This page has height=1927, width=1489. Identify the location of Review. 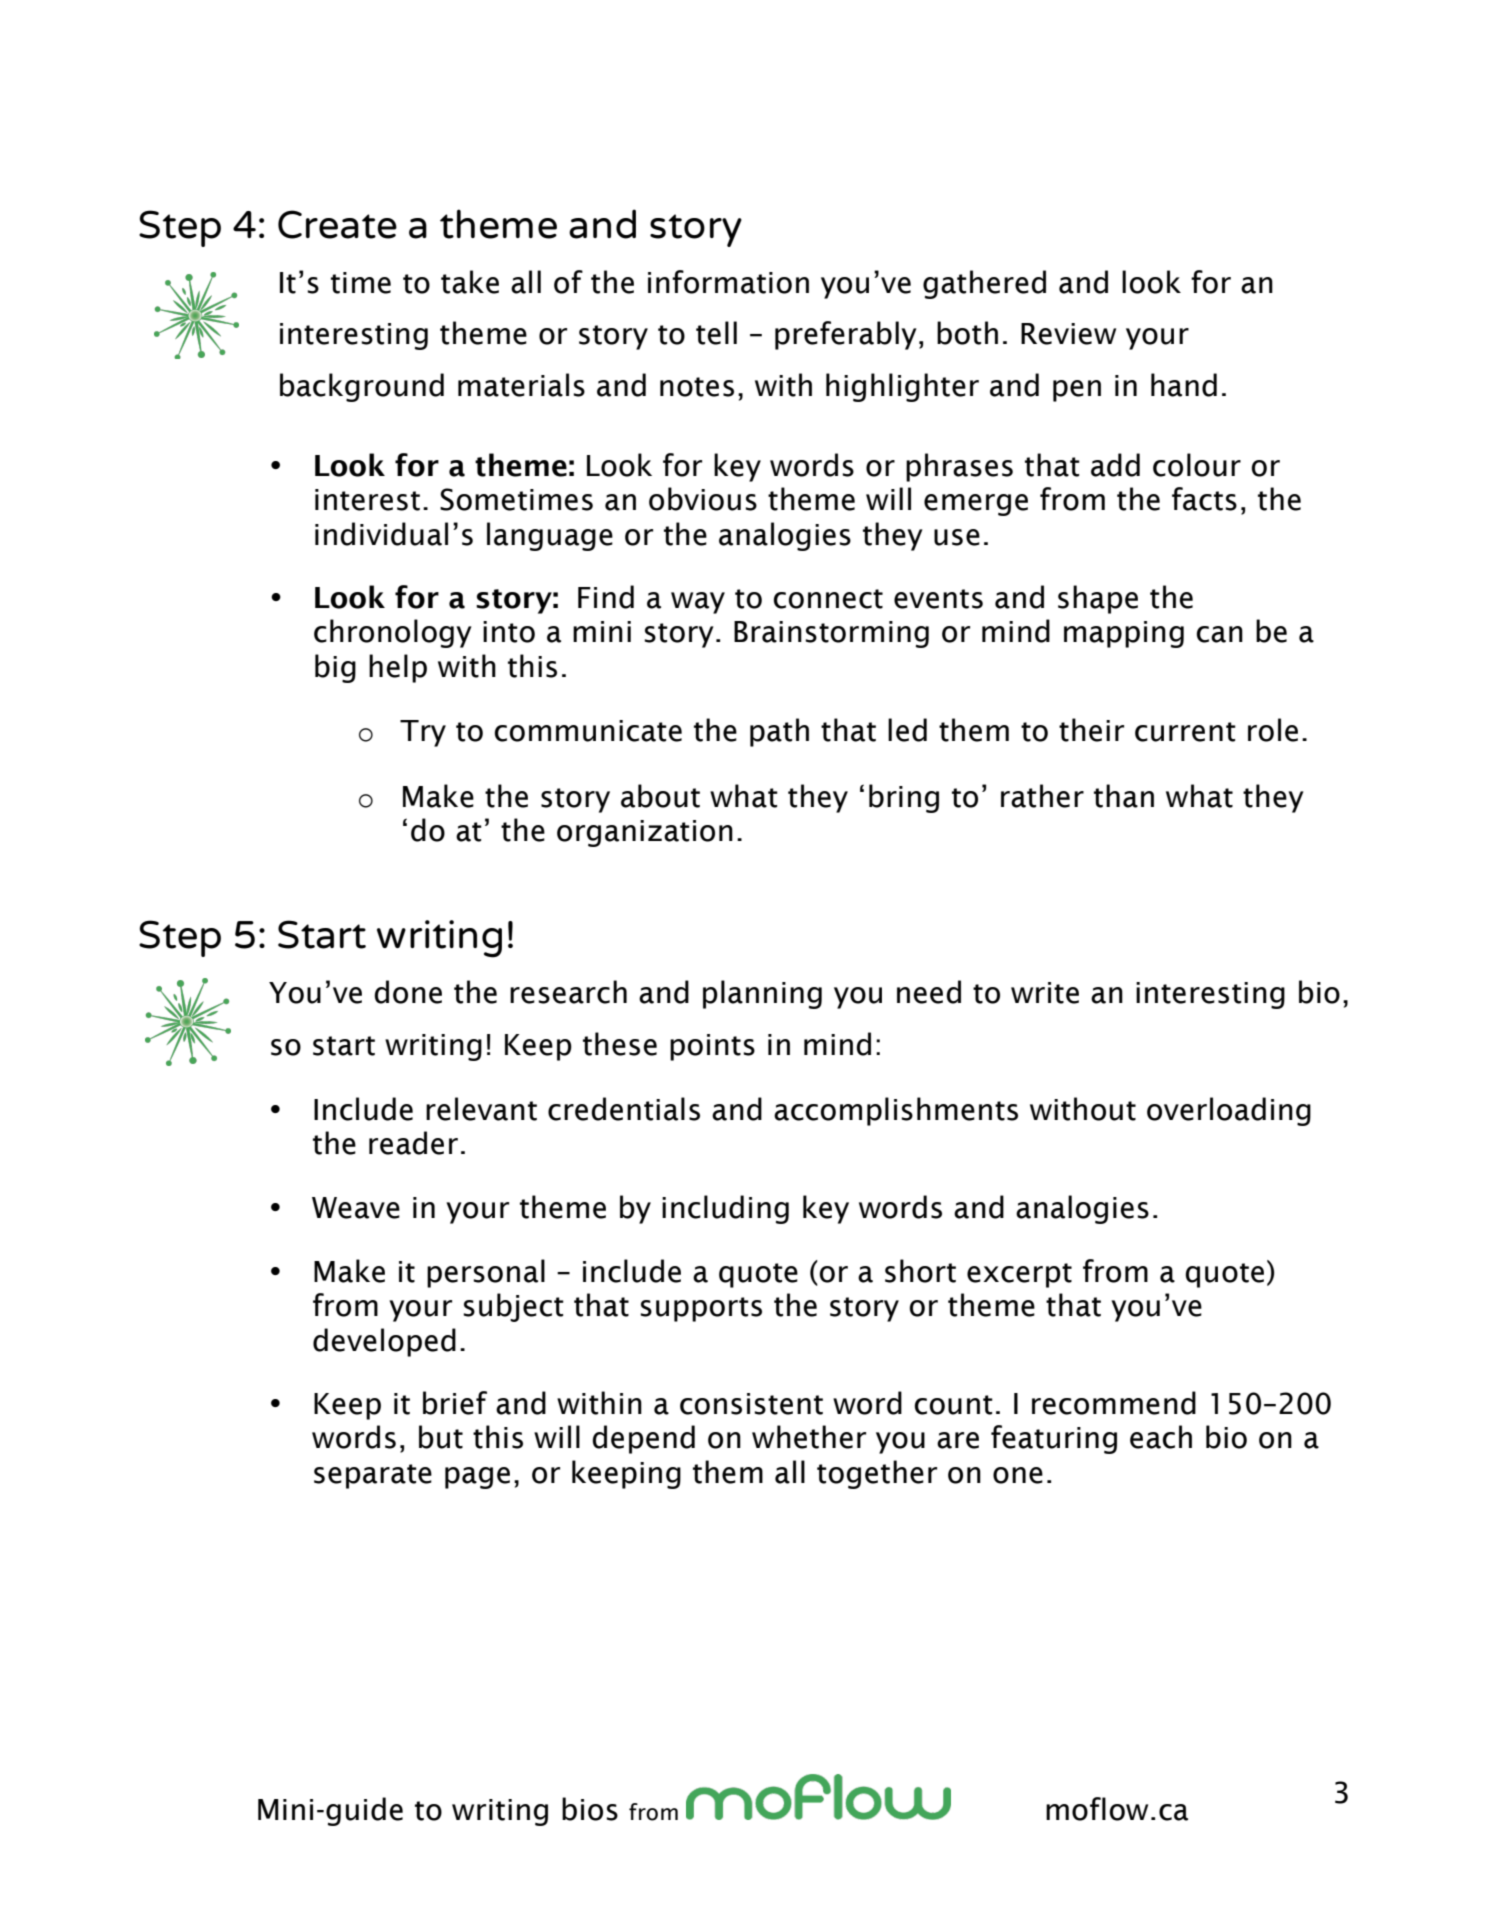
(1068, 334).
